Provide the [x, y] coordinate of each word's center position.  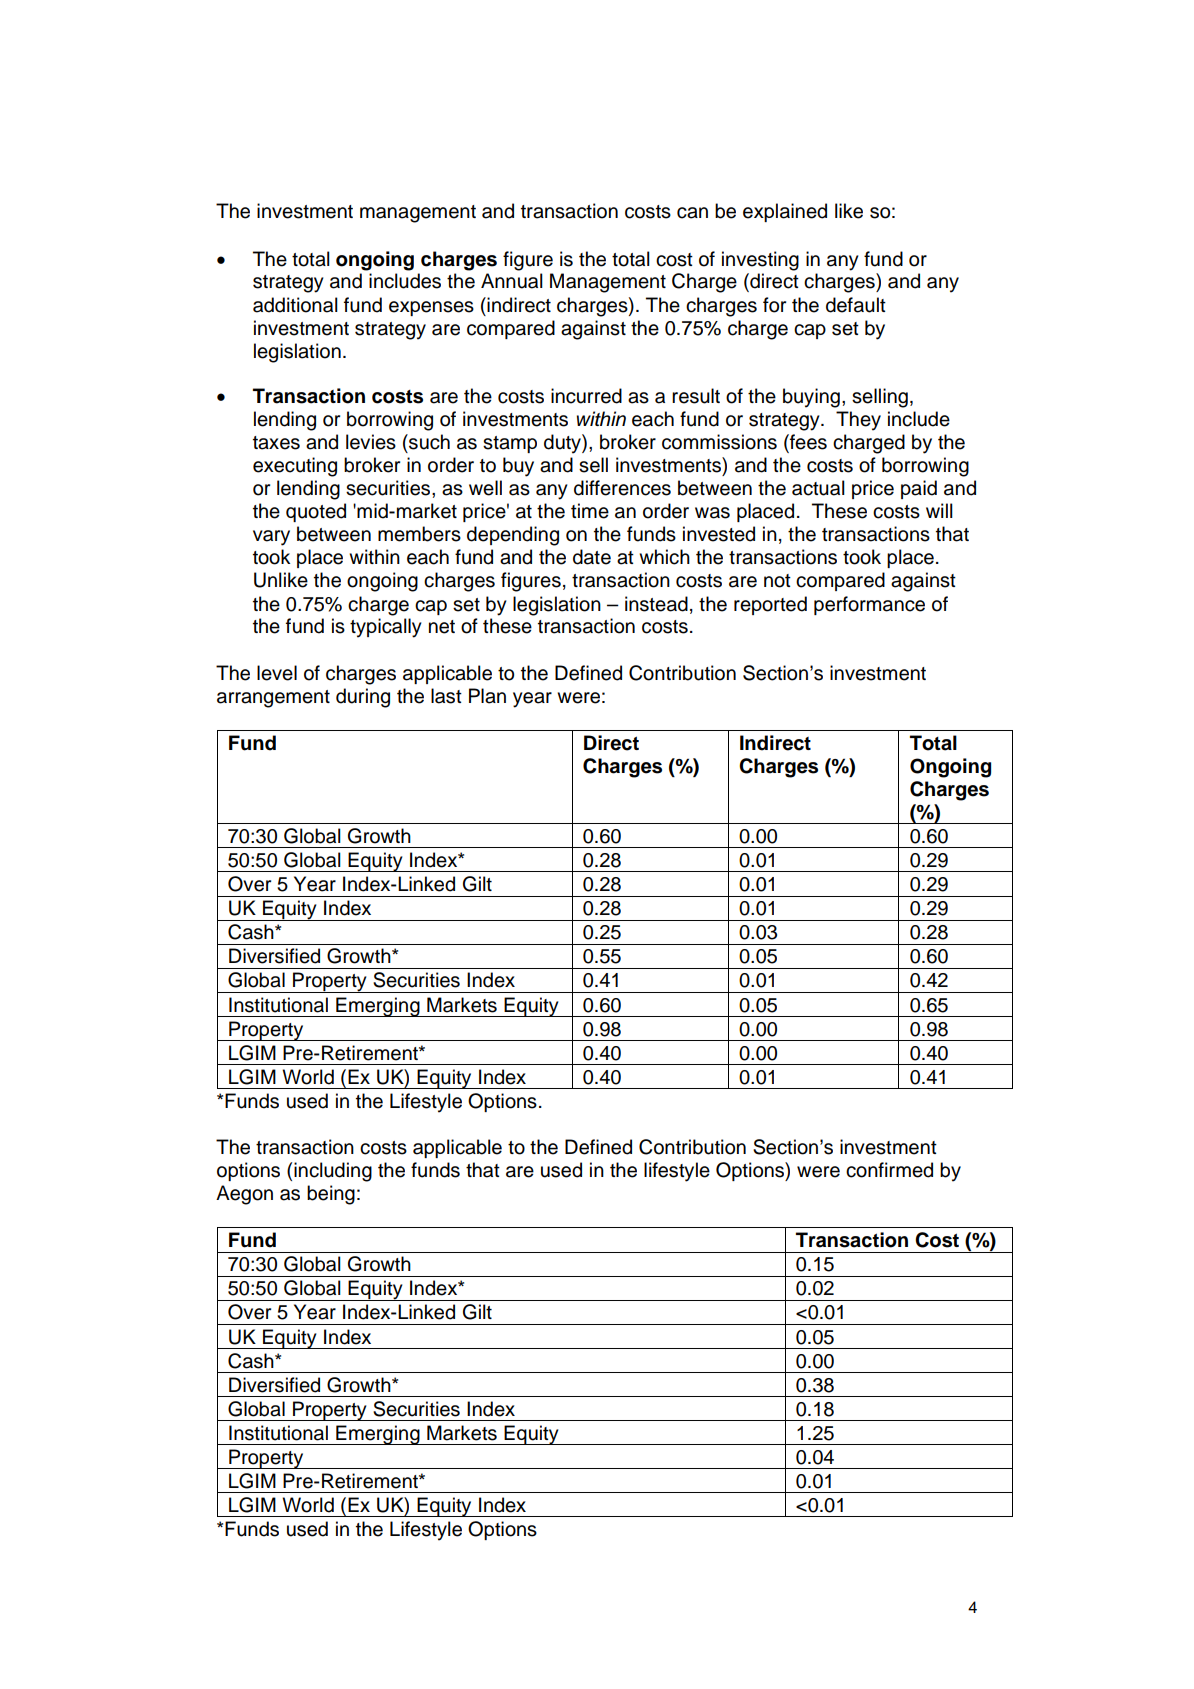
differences [622, 488]
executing [295, 467]
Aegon [244, 1195]
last [446, 696]
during [363, 698]
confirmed [889, 1170]
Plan [487, 696]
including [333, 1172]
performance [869, 605]
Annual [512, 281]
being [331, 1195]
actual [818, 488]
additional [295, 305]
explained [785, 212]
